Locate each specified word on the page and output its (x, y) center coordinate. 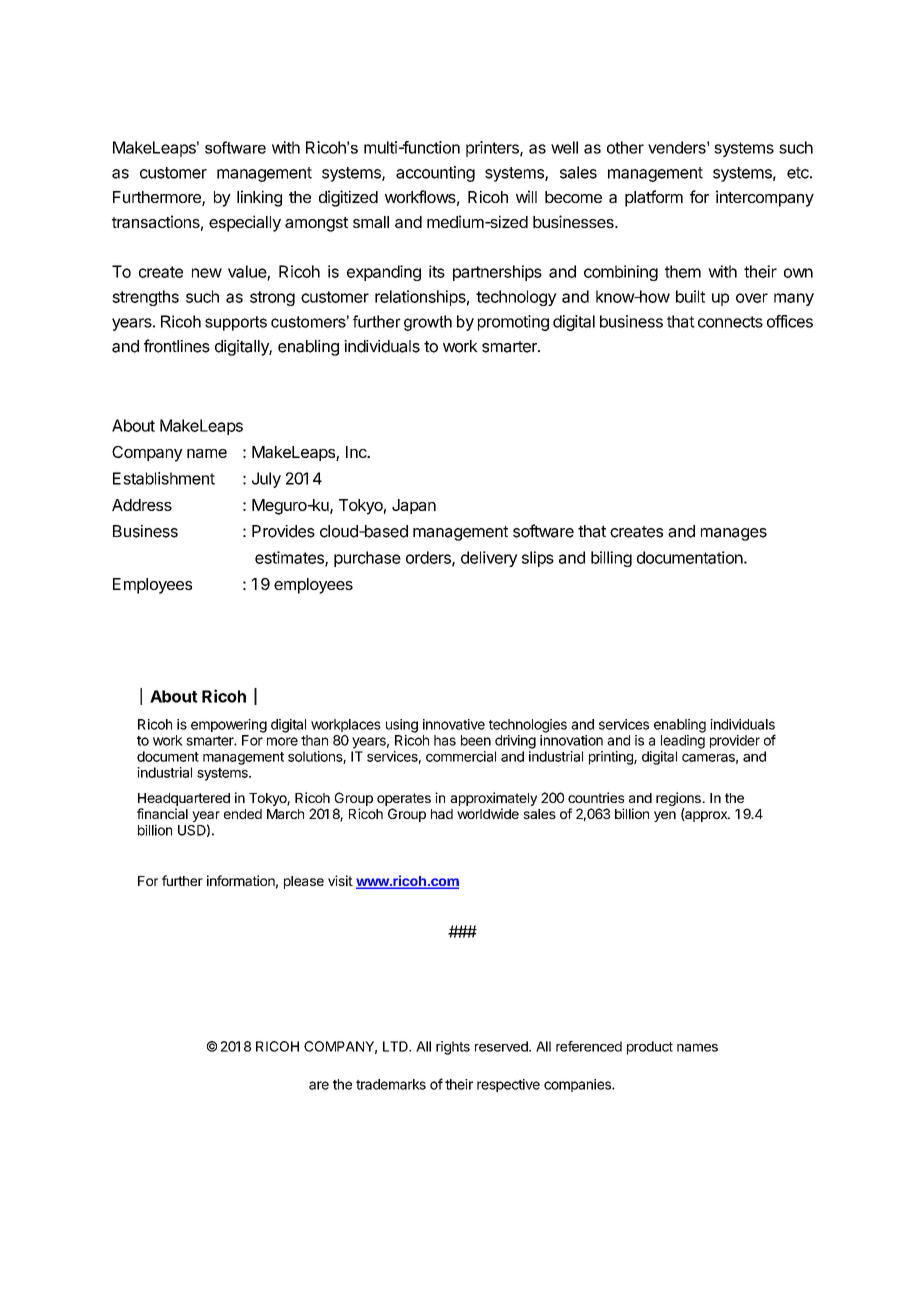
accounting (435, 174)
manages (734, 534)
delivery (489, 559)
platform (654, 198)
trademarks (391, 1084)
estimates (290, 558)
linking (259, 198)
